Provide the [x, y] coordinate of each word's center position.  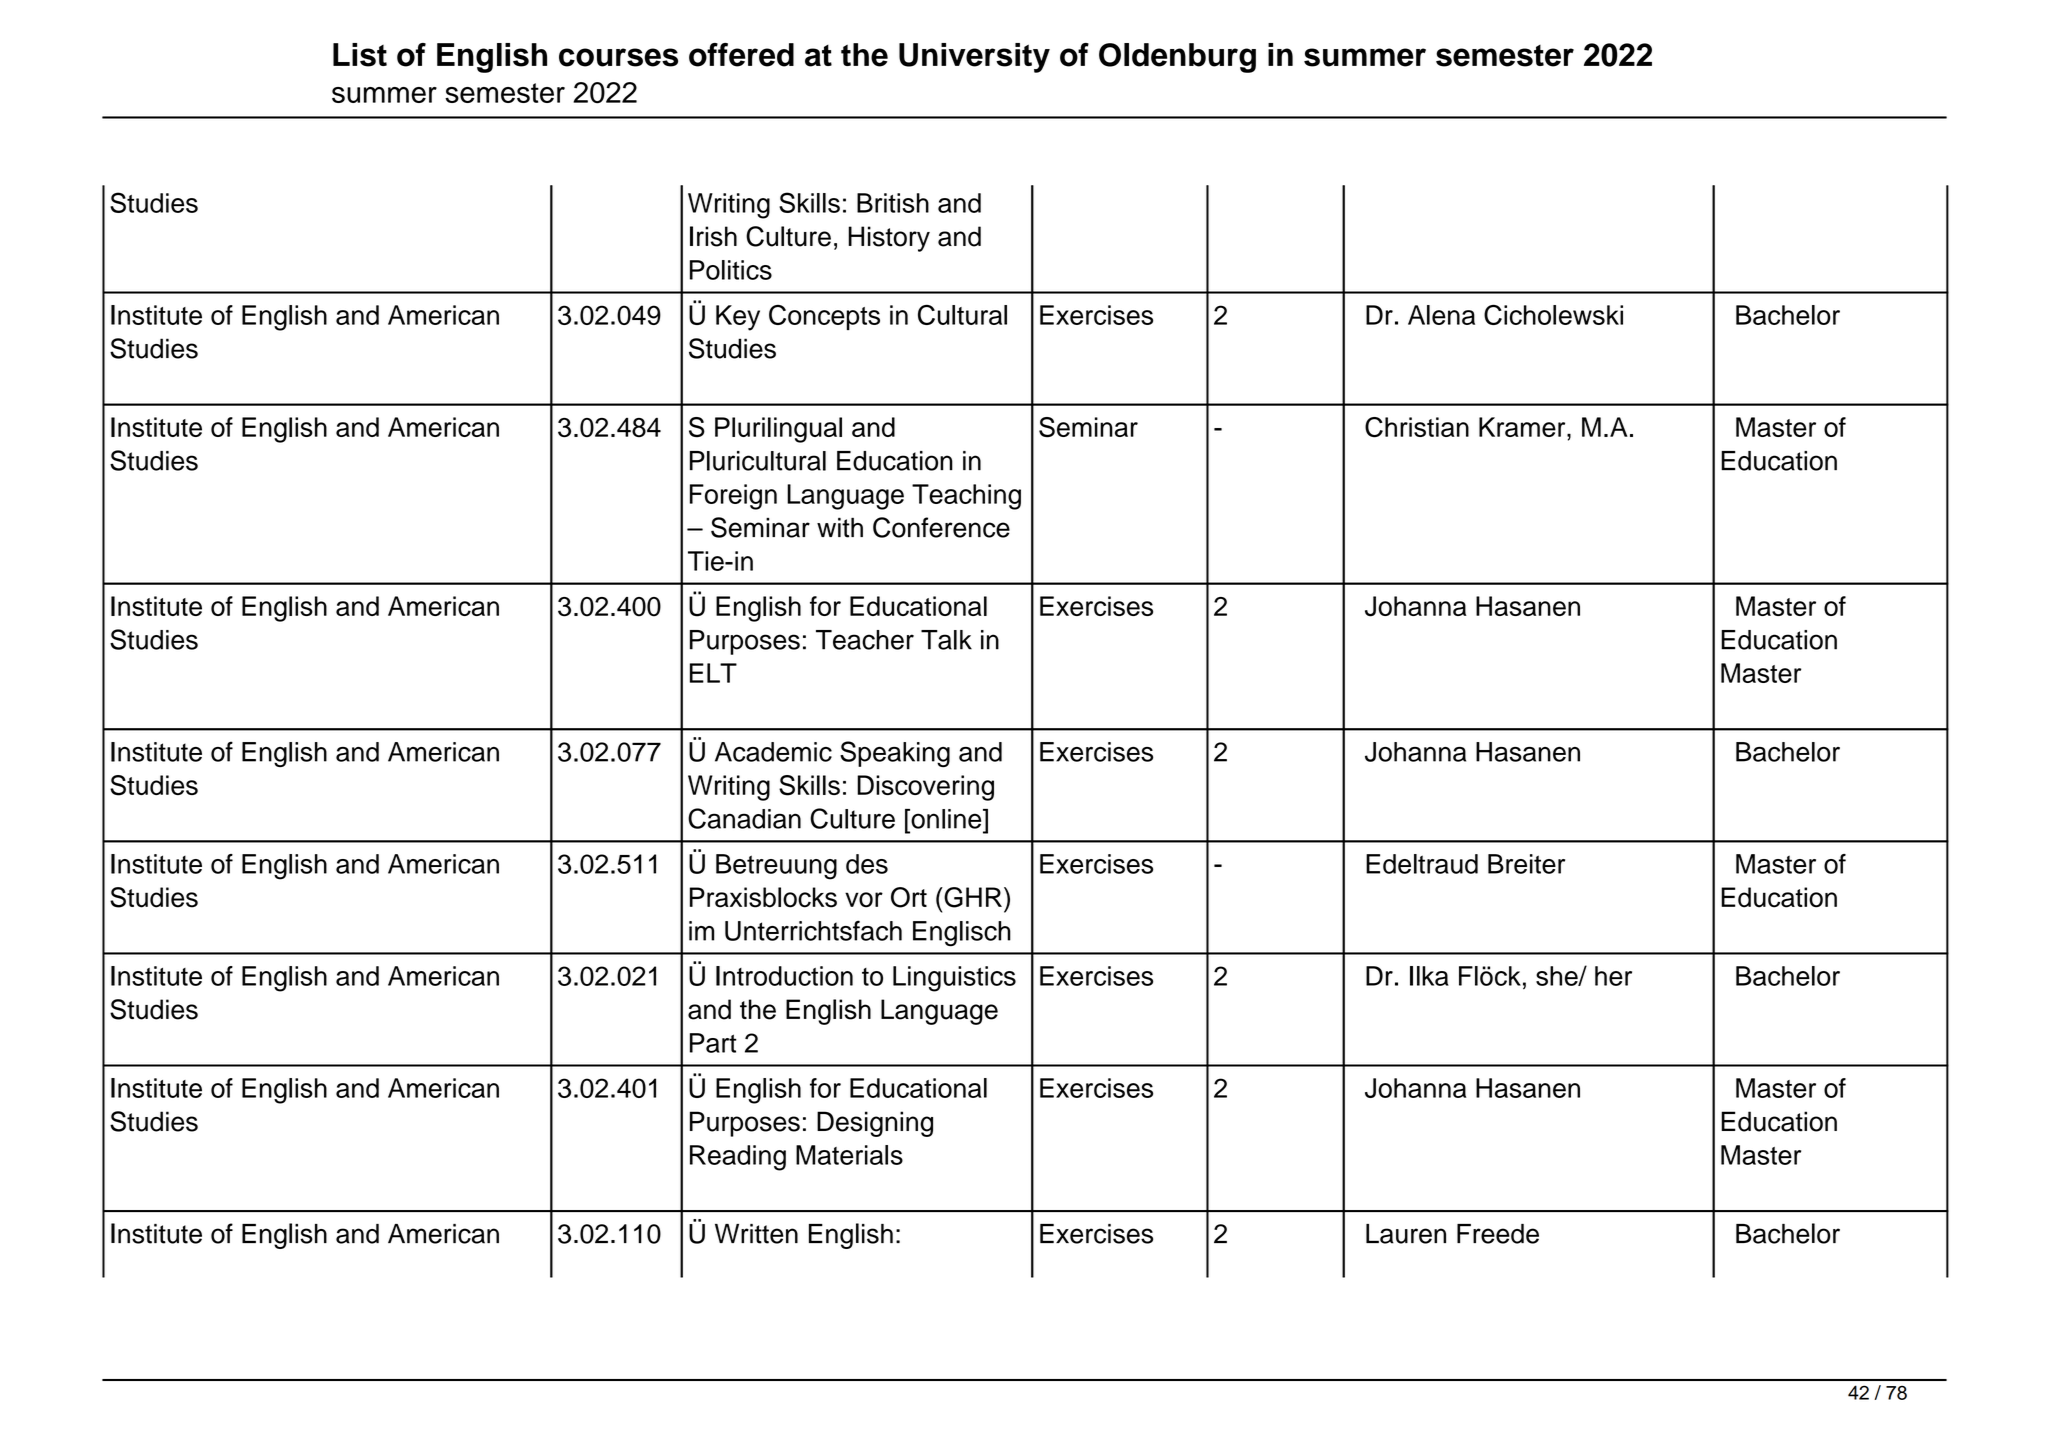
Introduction [784, 976]
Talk [946, 640]
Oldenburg [1177, 58]
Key [738, 318]
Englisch [962, 934]
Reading [738, 1158]
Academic [773, 752]
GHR [972, 897]
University [974, 58]
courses [618, 57]
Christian [1417, 427]
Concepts [824, 317]
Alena [1441, 315]
